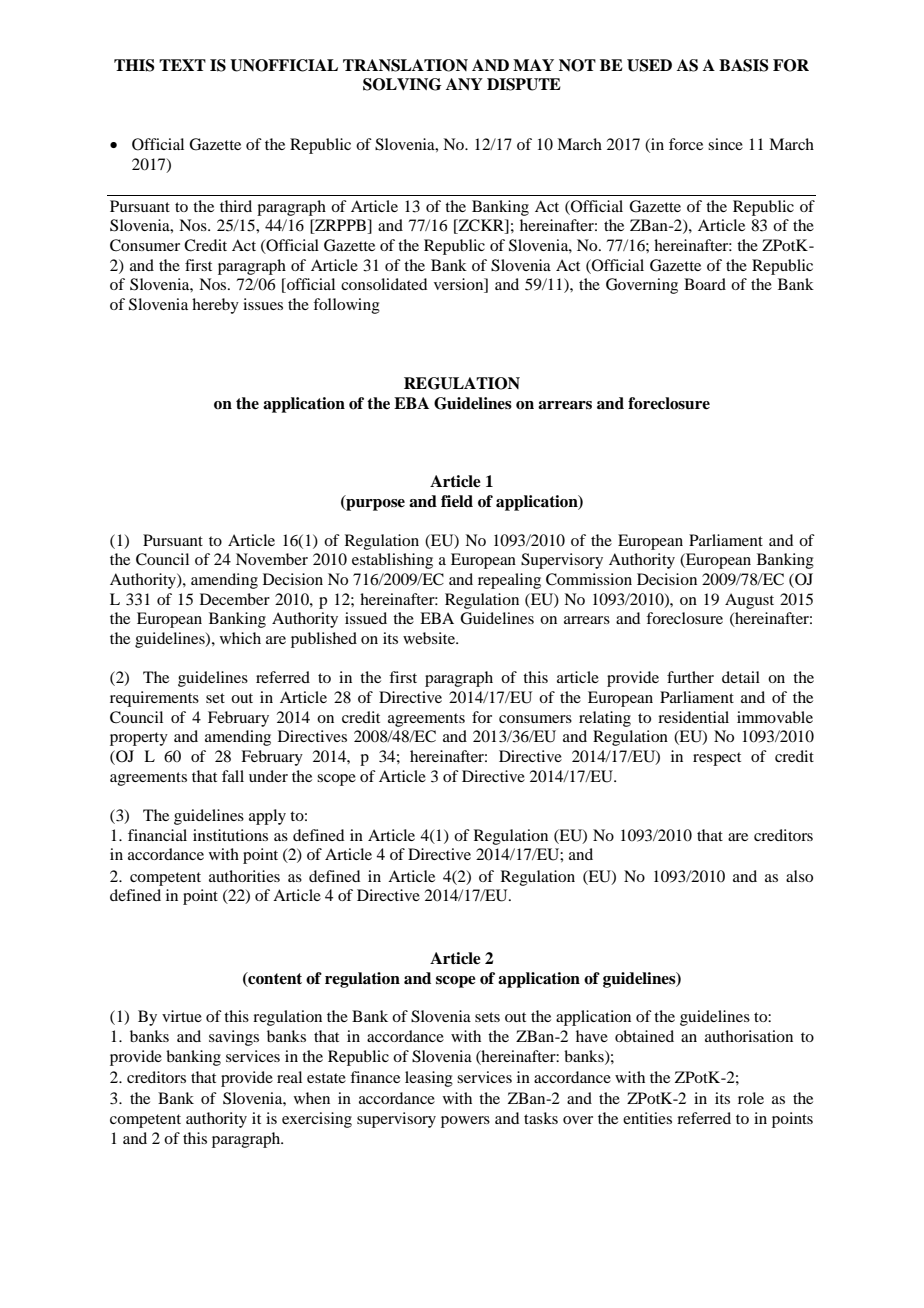 The image size is (924, 1308). I want to click on TEXT, so click(182, 65).
